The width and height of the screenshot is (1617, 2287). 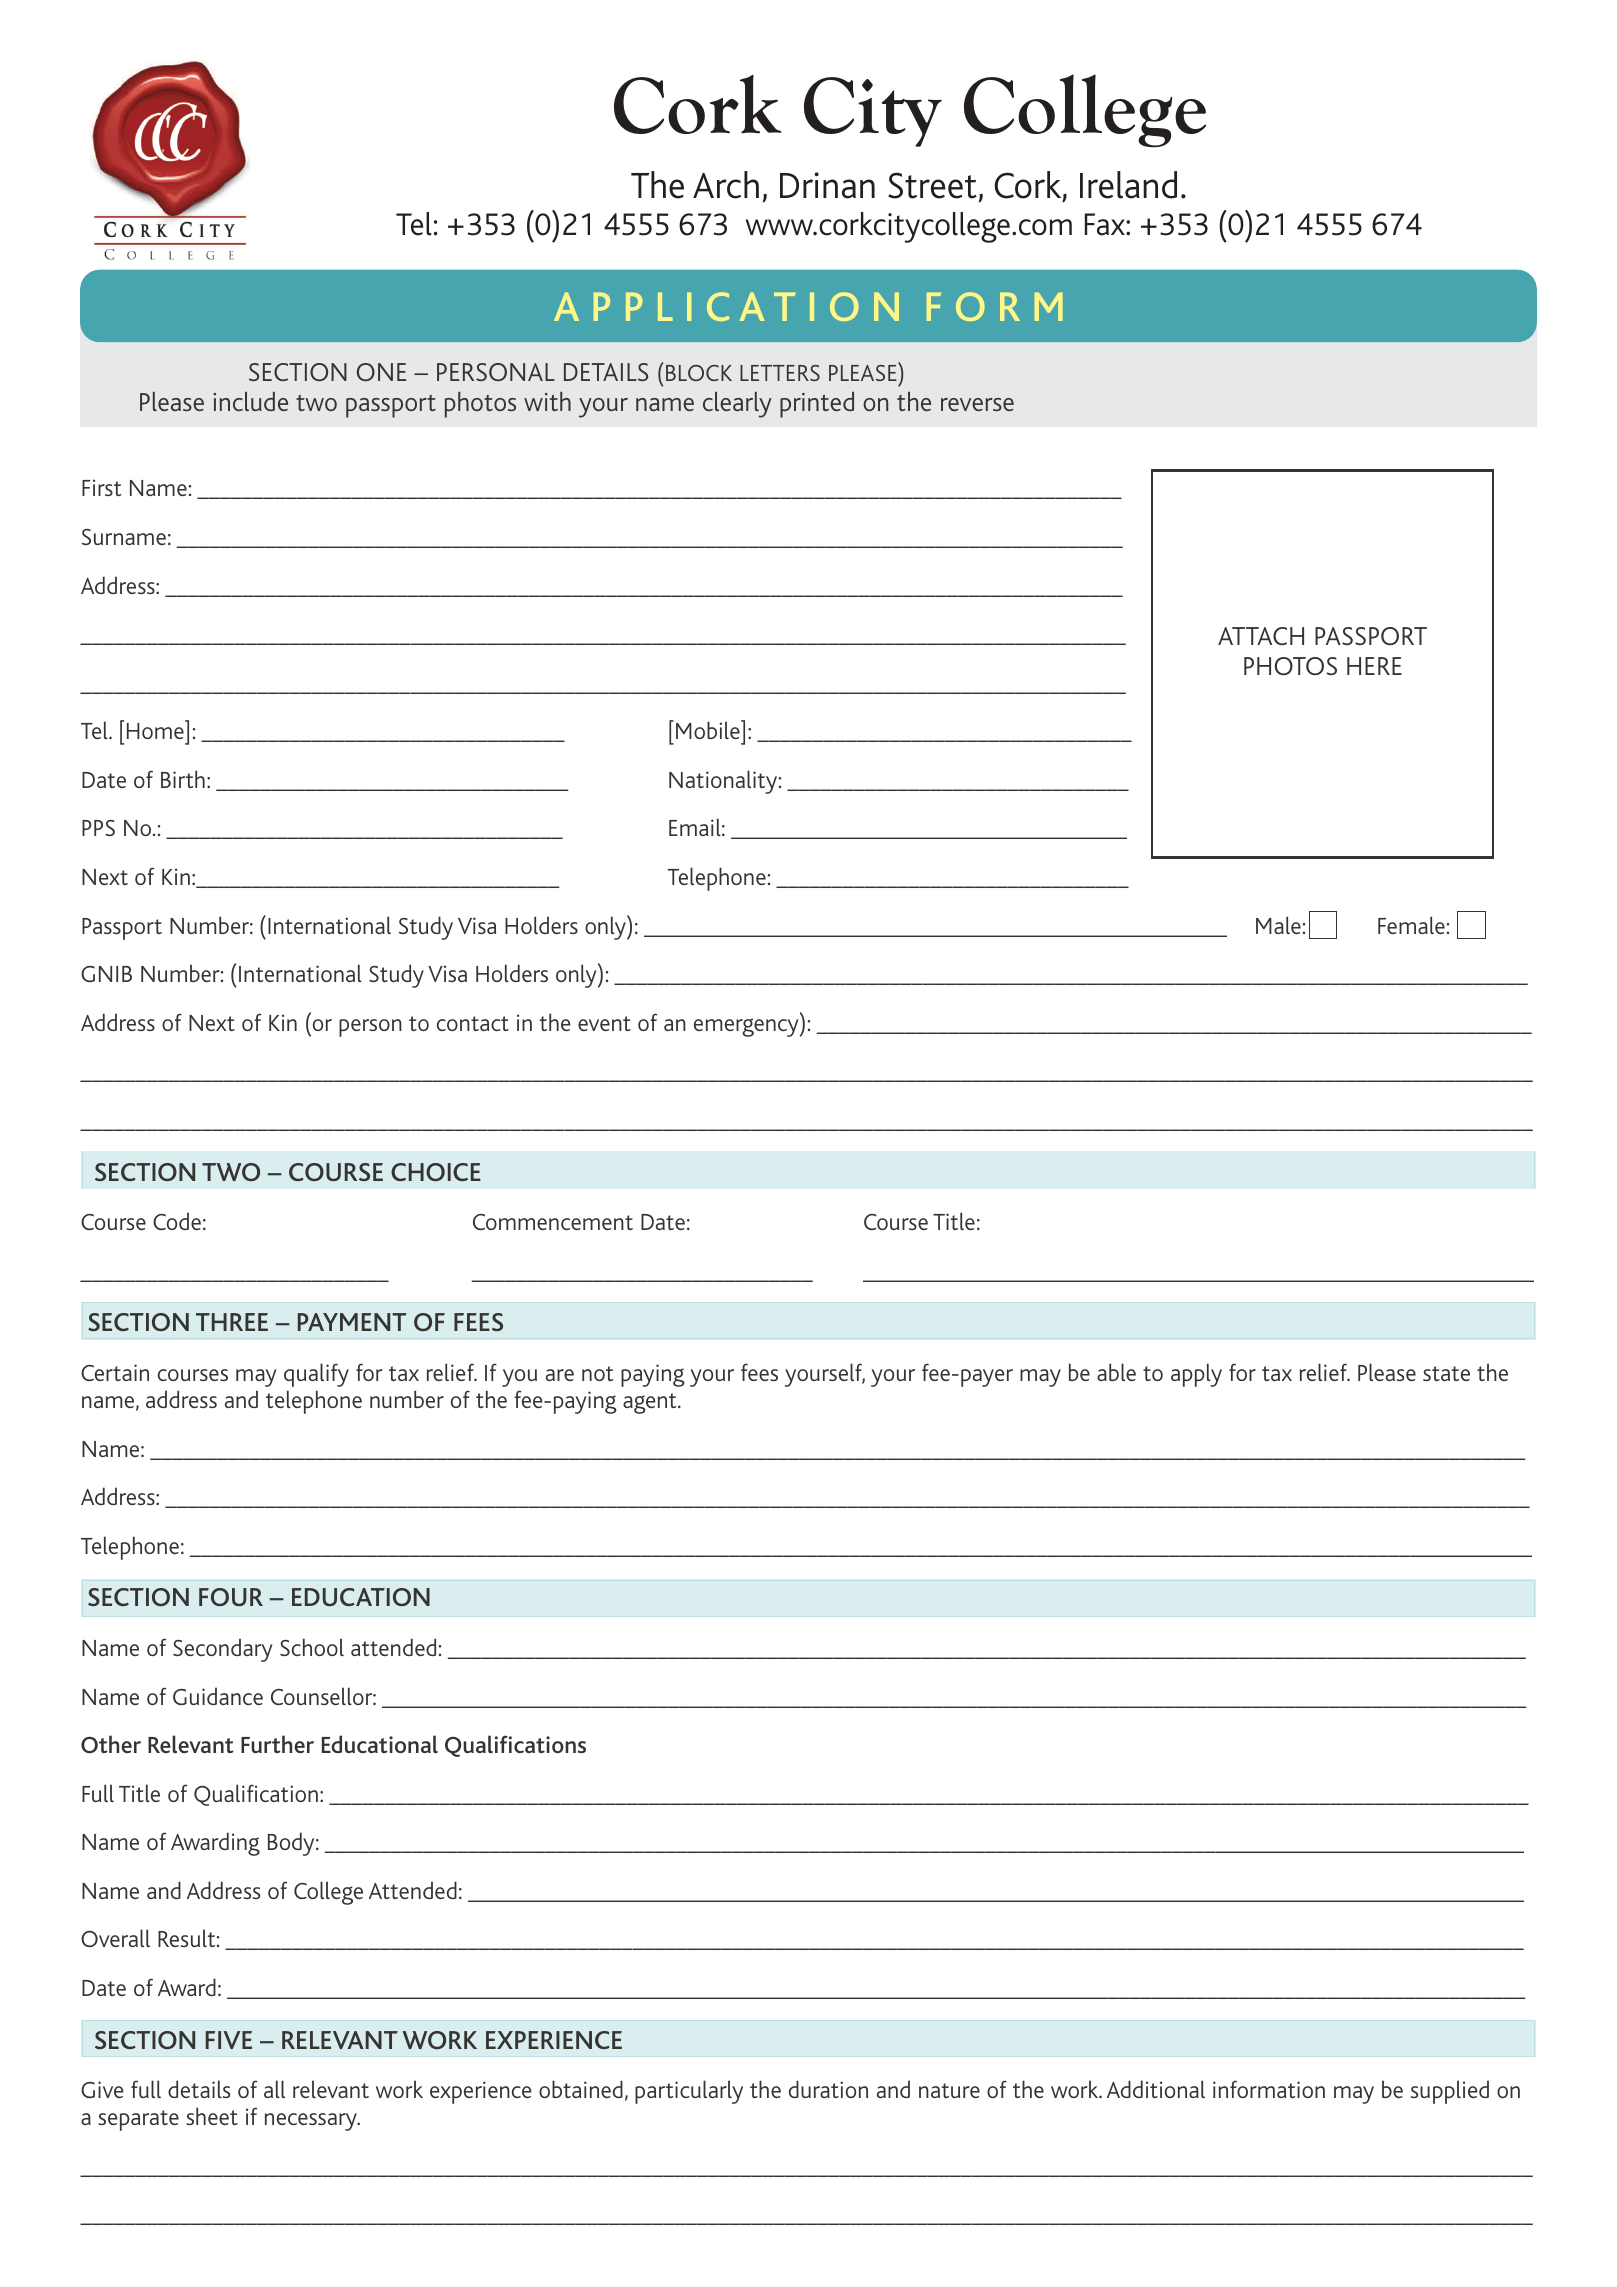 I want to click on Code, so click(x=177, y=1221).
